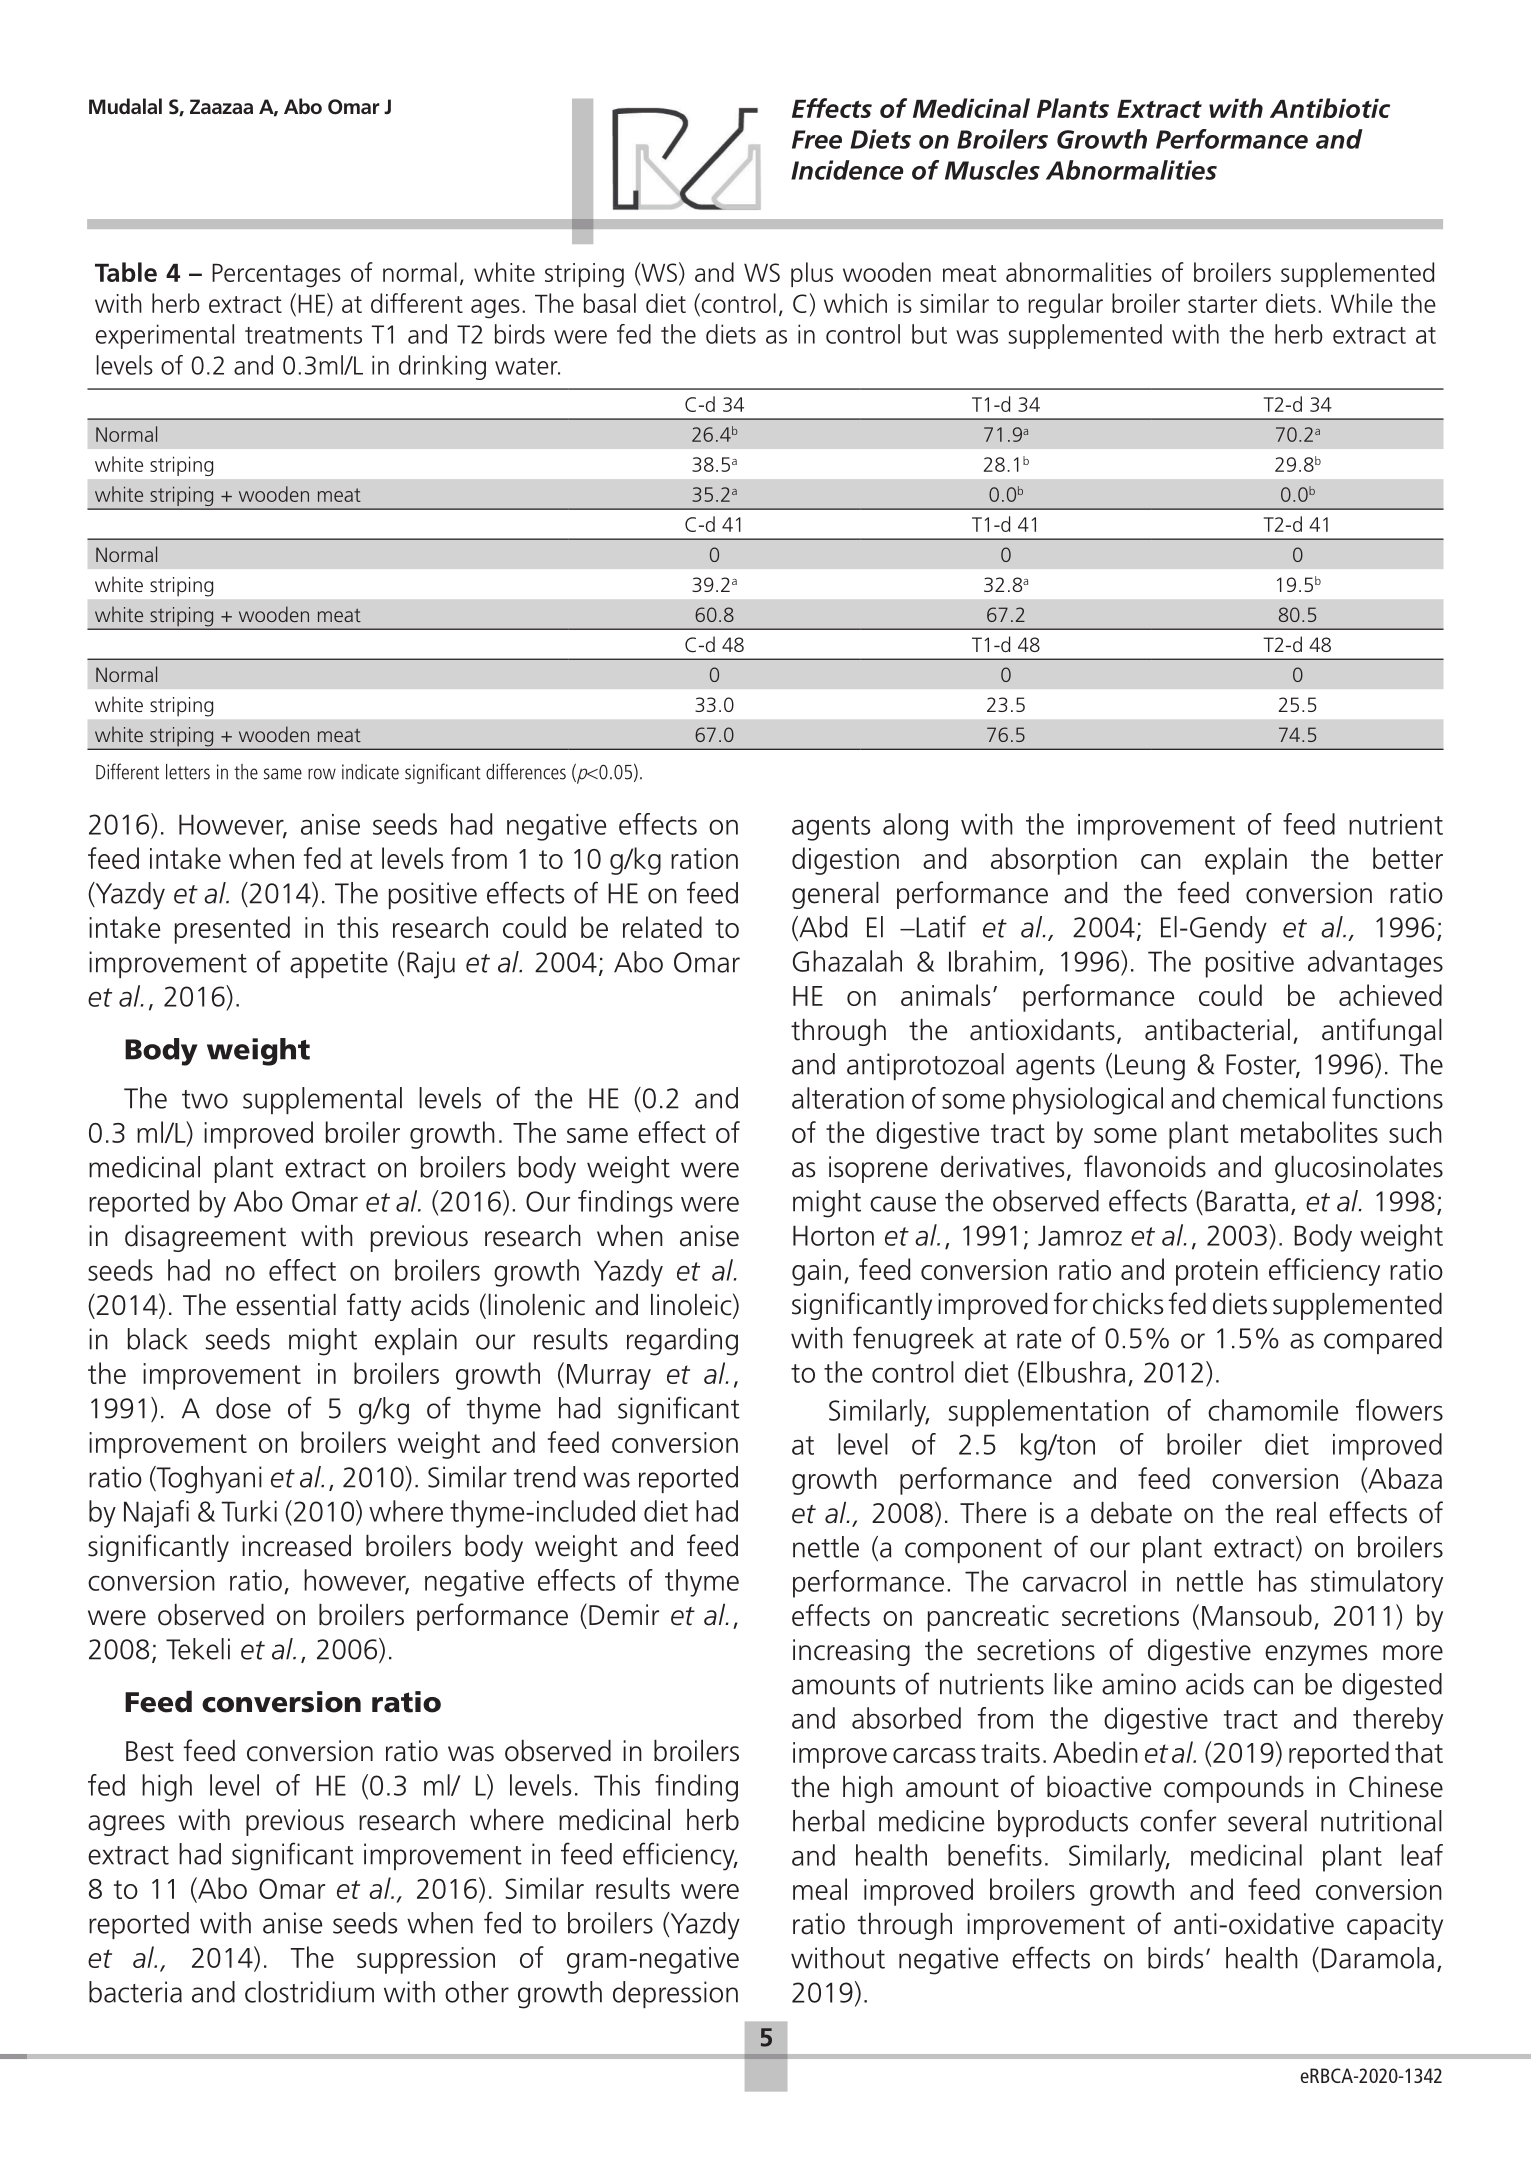 Image resolution: width=1531 pixels, height=2166 pixels. Describe the element at coordinates (286, 1305) in the screenshot. I see `essential` at that location.
